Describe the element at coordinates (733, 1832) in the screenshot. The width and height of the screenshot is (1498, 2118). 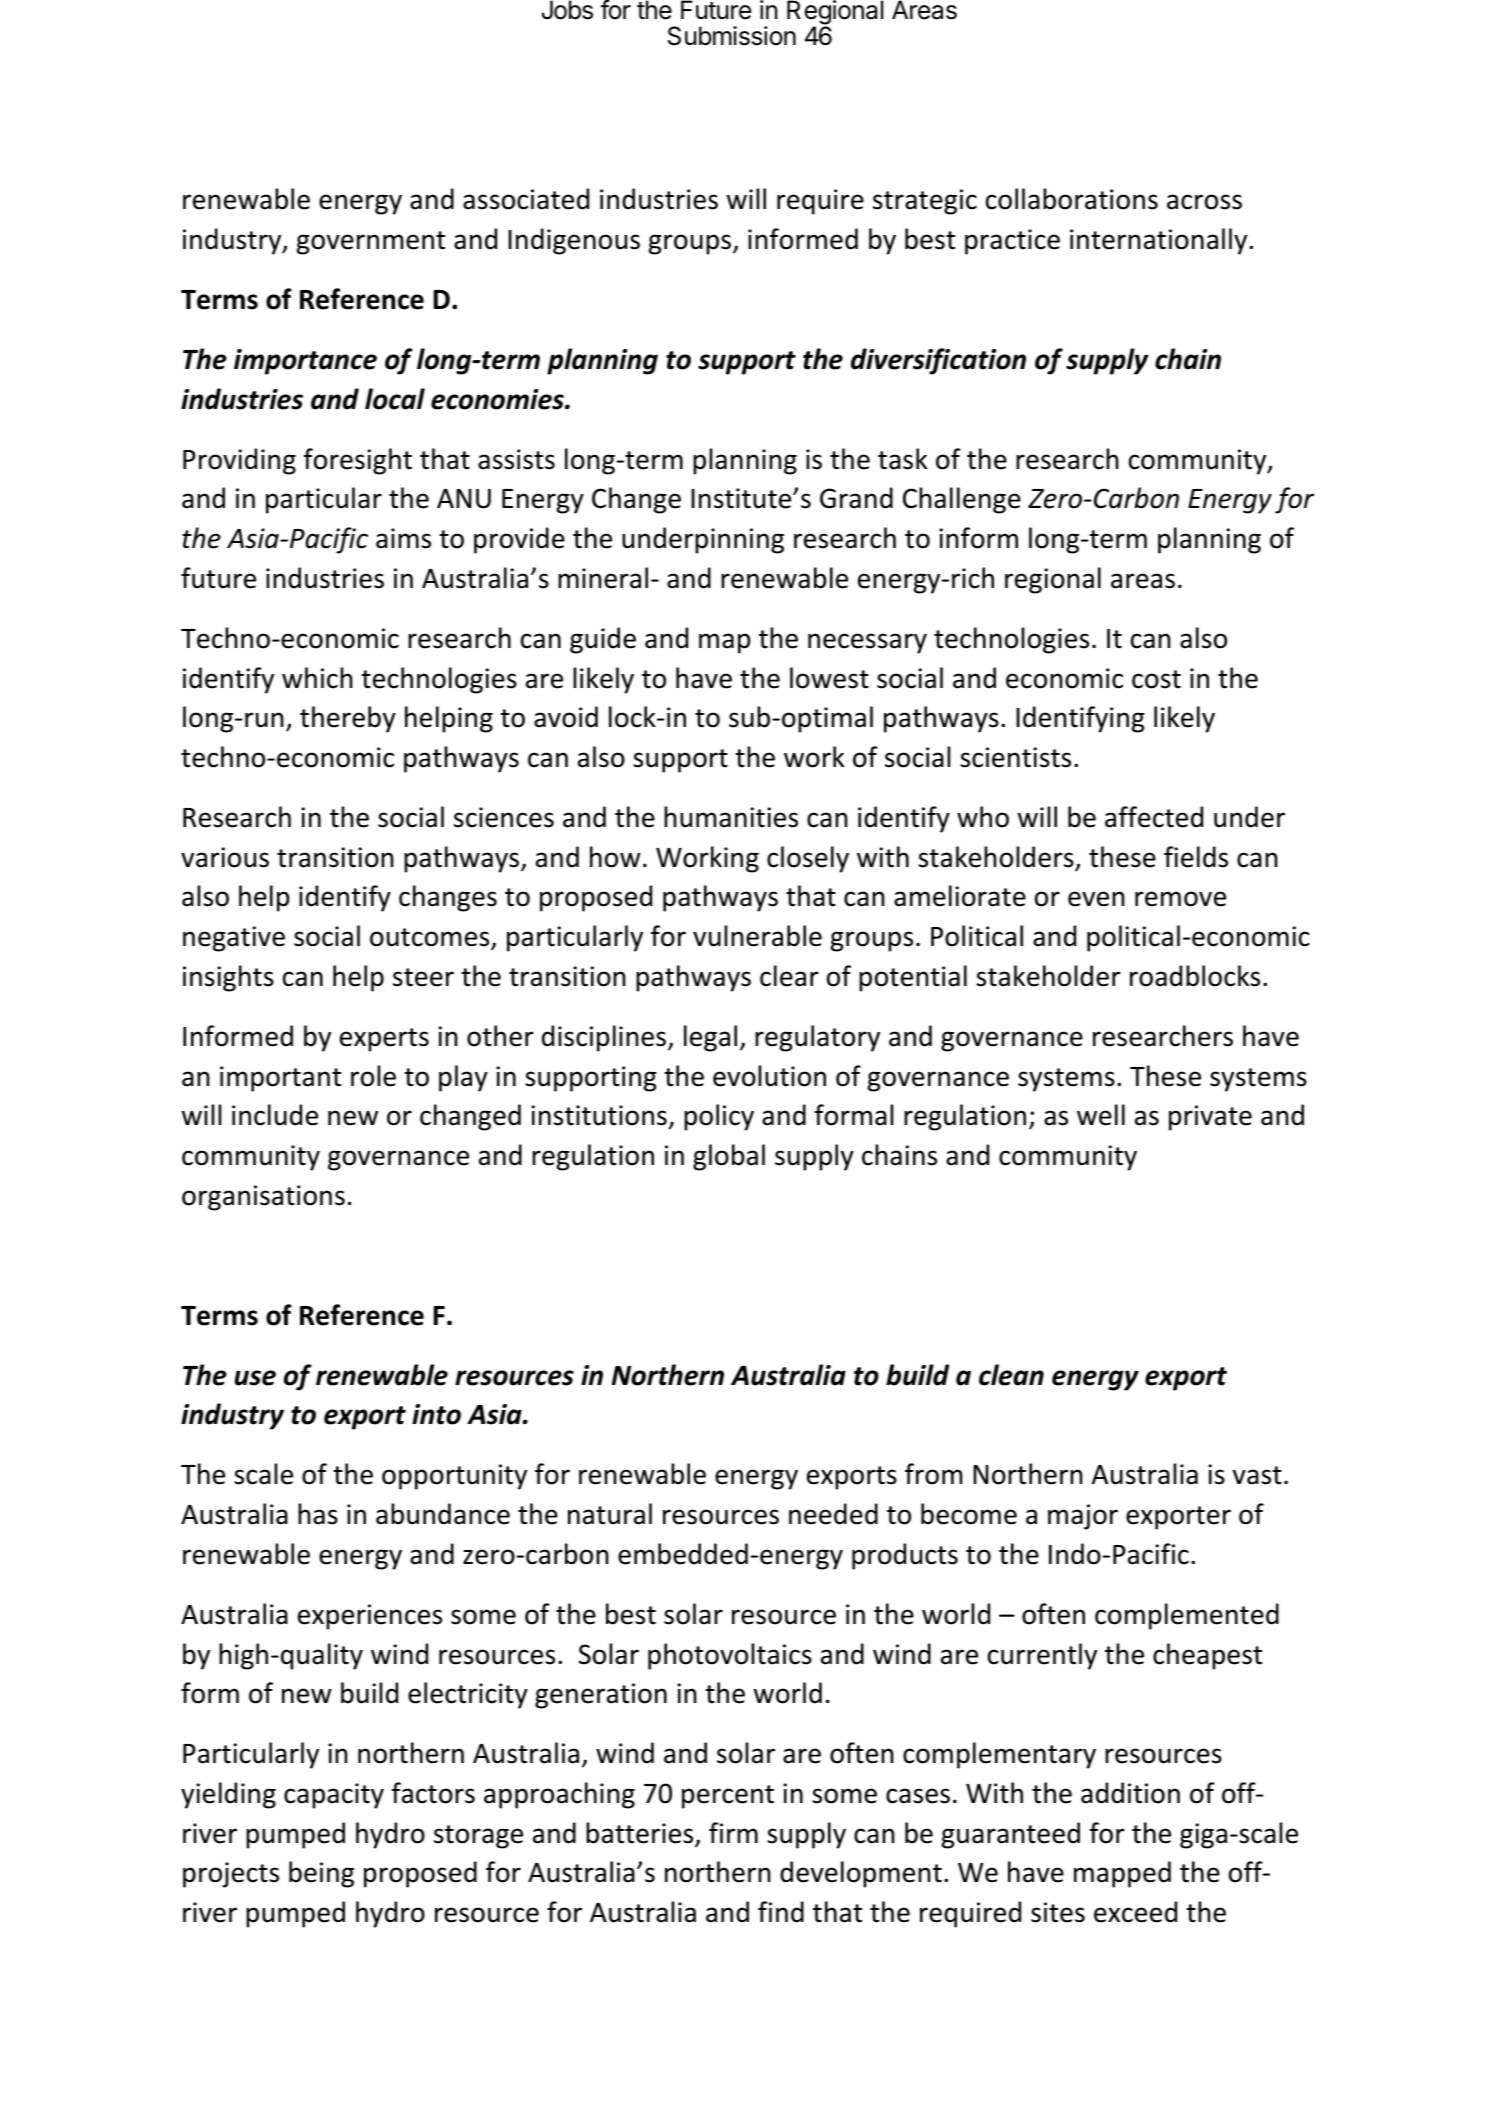
I see `firm` at that location.
